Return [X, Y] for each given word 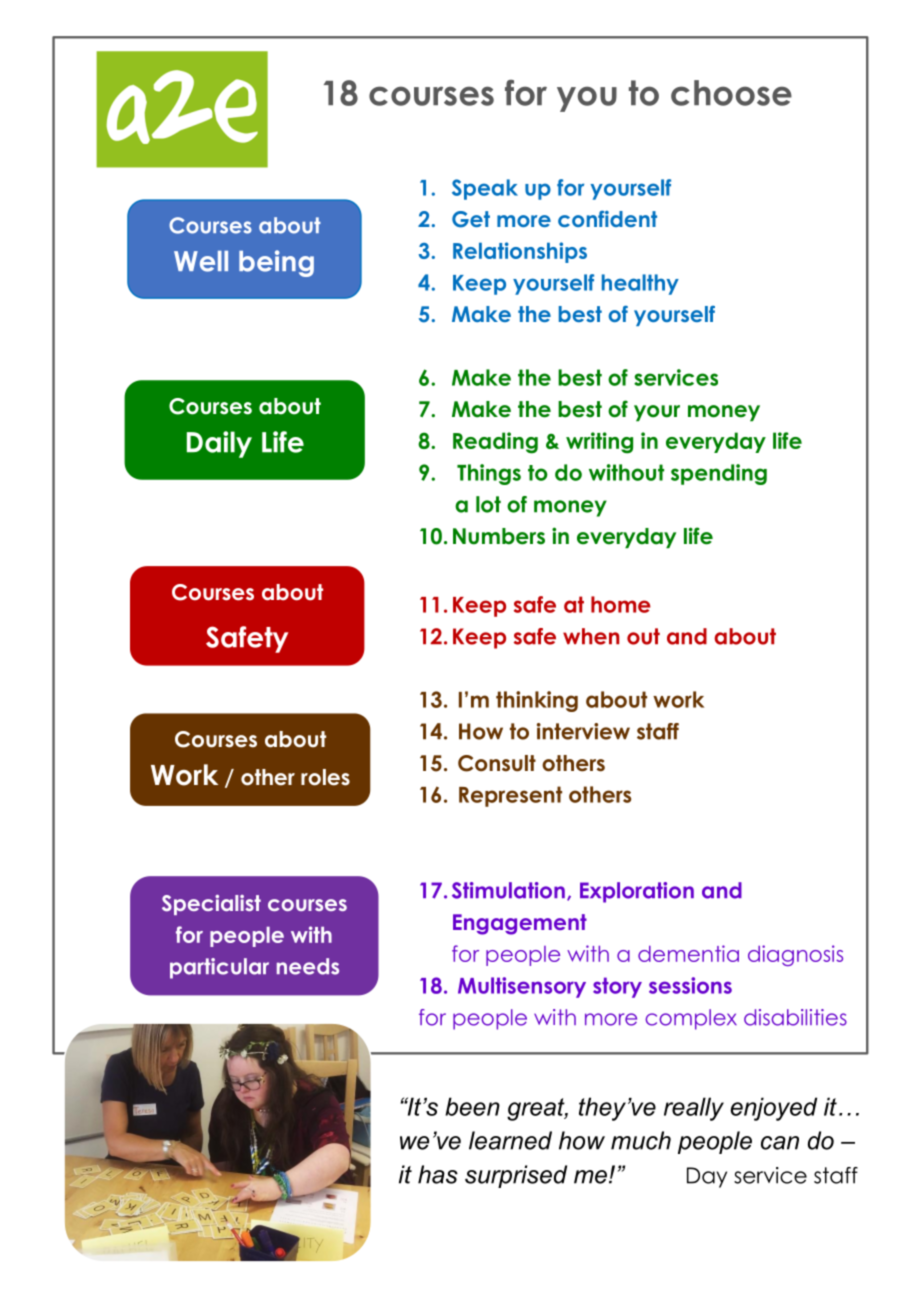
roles [325, 777]
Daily [219, 444]
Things [489, 474]
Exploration [637, 892]
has [438, 1174]
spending [719, 474]
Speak [485, 189]
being [276, 263]
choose [731, 93]
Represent [510, 796]
